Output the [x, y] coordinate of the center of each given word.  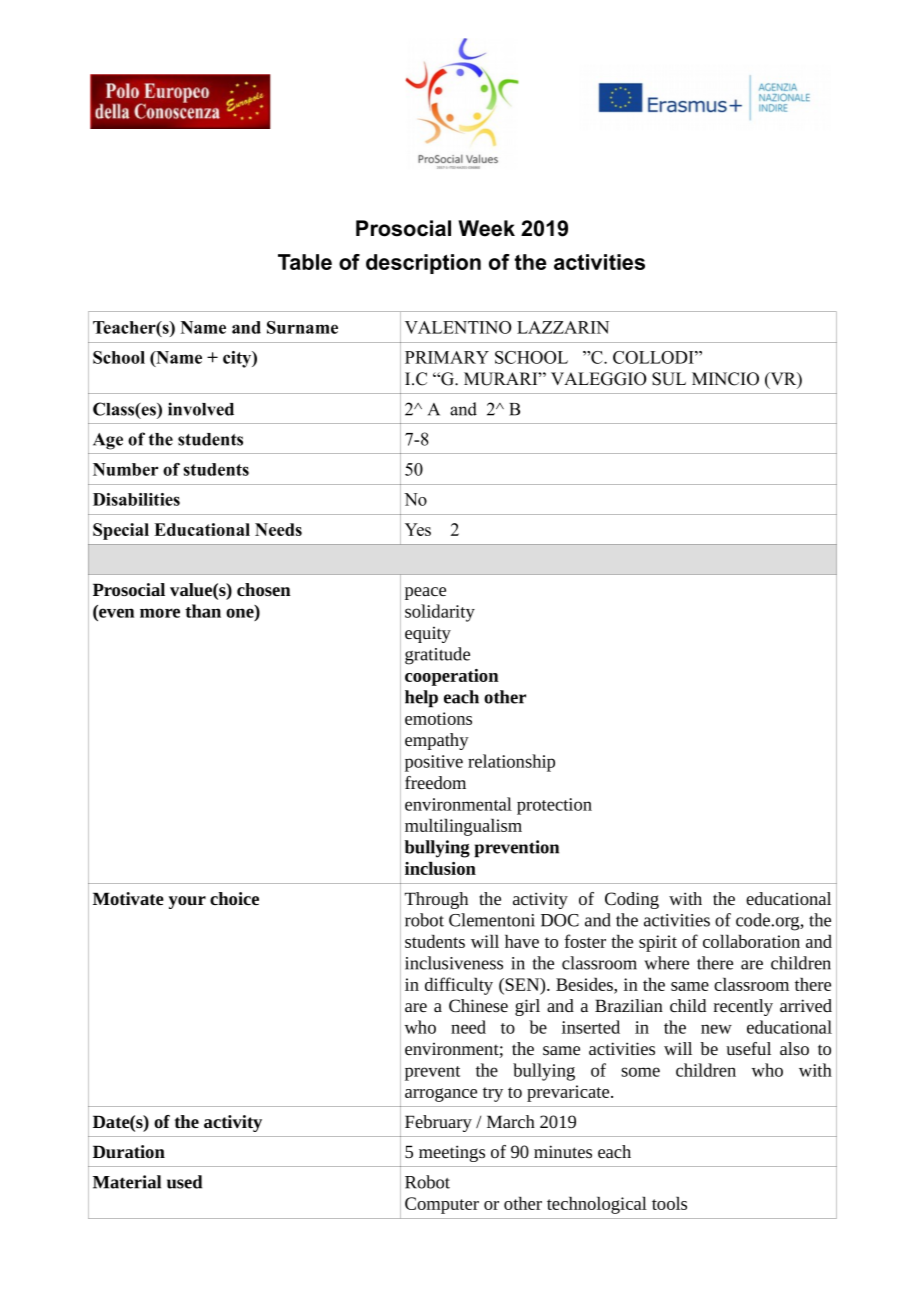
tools [669, 1203]
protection [554, 806]
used [184, 1182]
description [423, 264]
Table [305, 262]
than [203, 611]
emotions [438, 718]
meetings [452, 1153]
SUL [669, 379]
